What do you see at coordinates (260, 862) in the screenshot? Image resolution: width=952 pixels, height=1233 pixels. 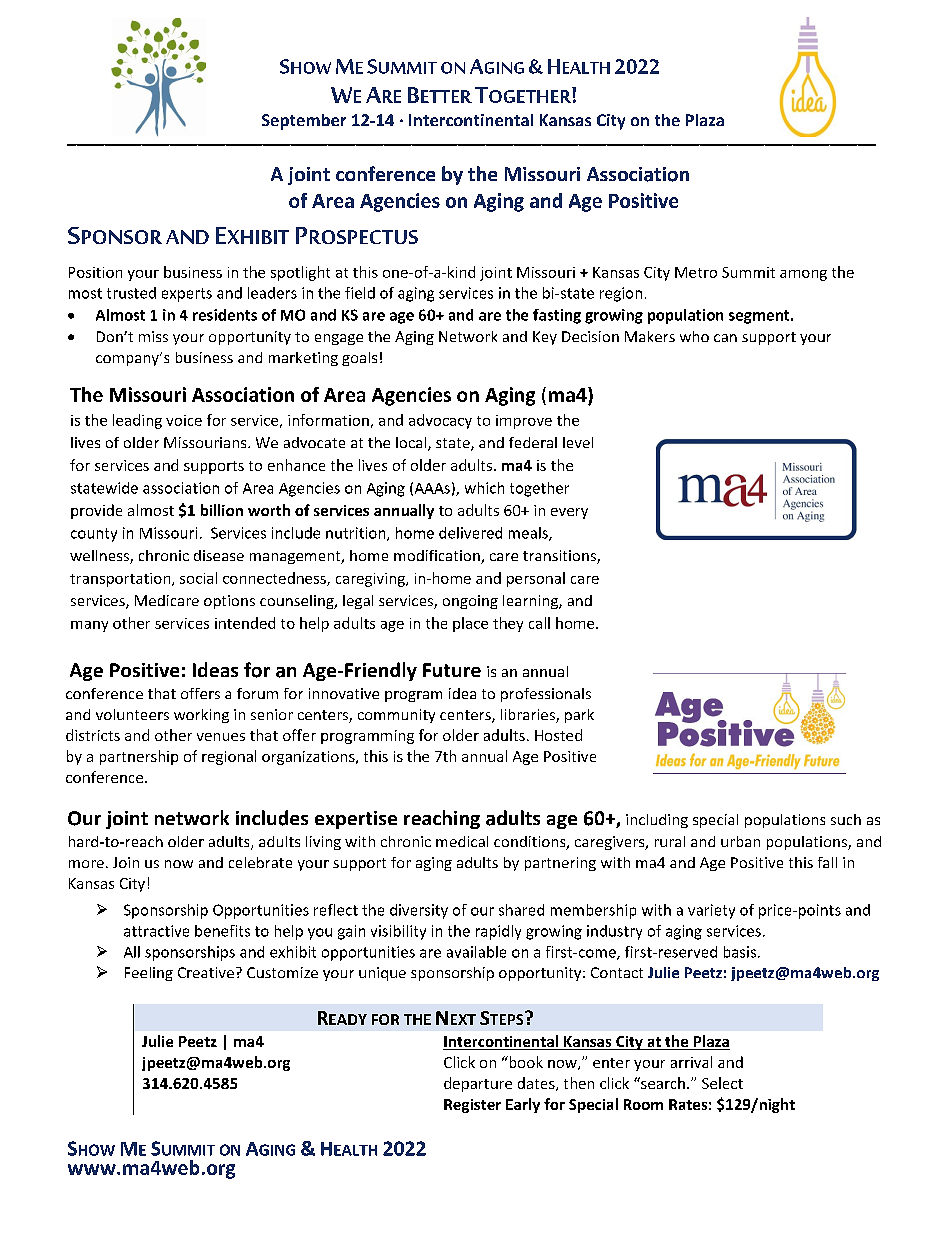 I see `celebrate` at bounding box center [260, 862].
